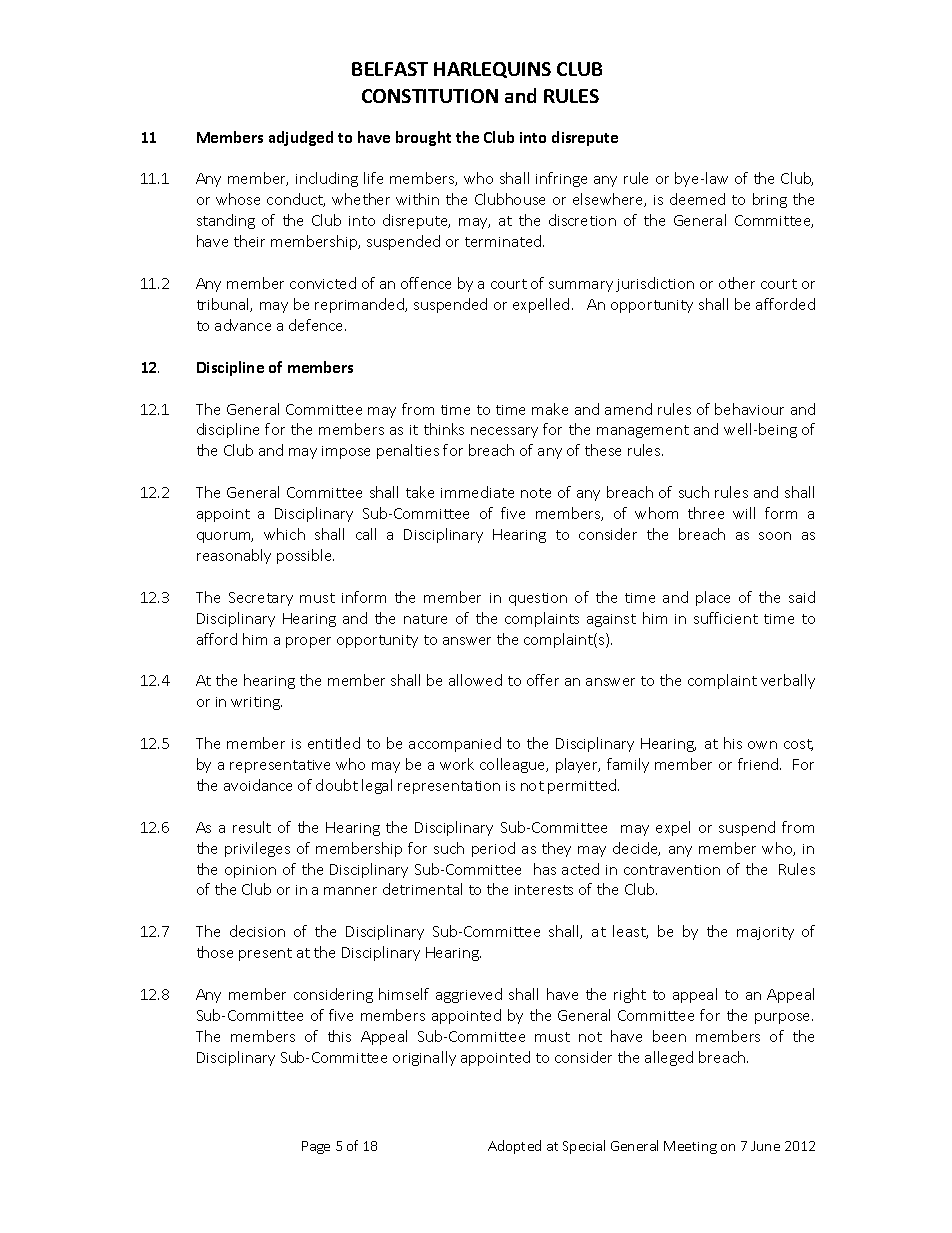 The height and width of the page is (1233, 952). Describe the element at coordinates (317, 325) in the page. I see `defence` at that location.
